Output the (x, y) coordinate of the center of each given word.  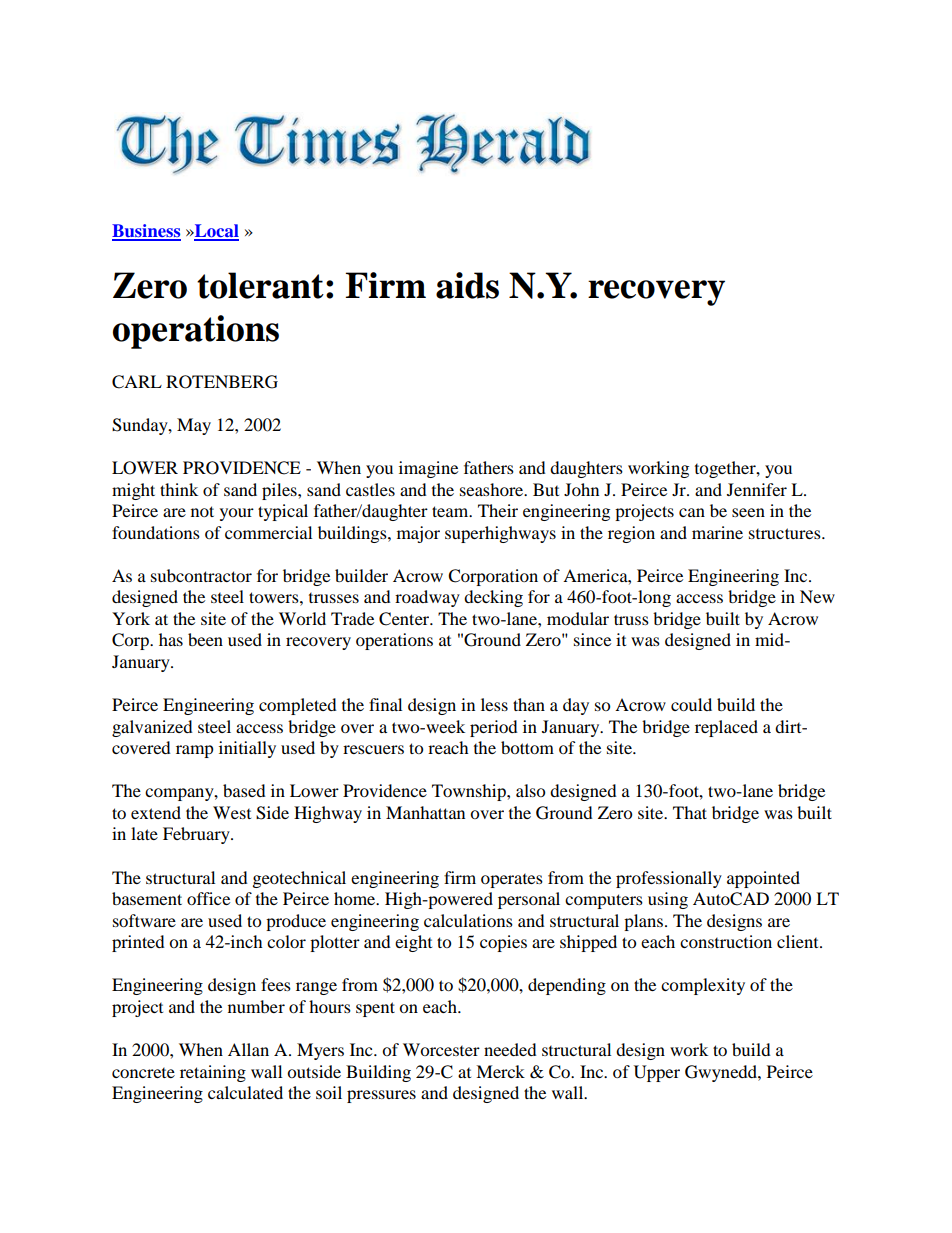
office (208, 898)
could (691, 704)
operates (512, 881)
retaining (213, 1073)
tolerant (260, 285)
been (205, 639)
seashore (493, 489)
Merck (500, 1071)
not (202, 511)
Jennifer (757, 489)
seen (748, 512)
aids (467, 285)
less (494, 704)
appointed (763, 879)
